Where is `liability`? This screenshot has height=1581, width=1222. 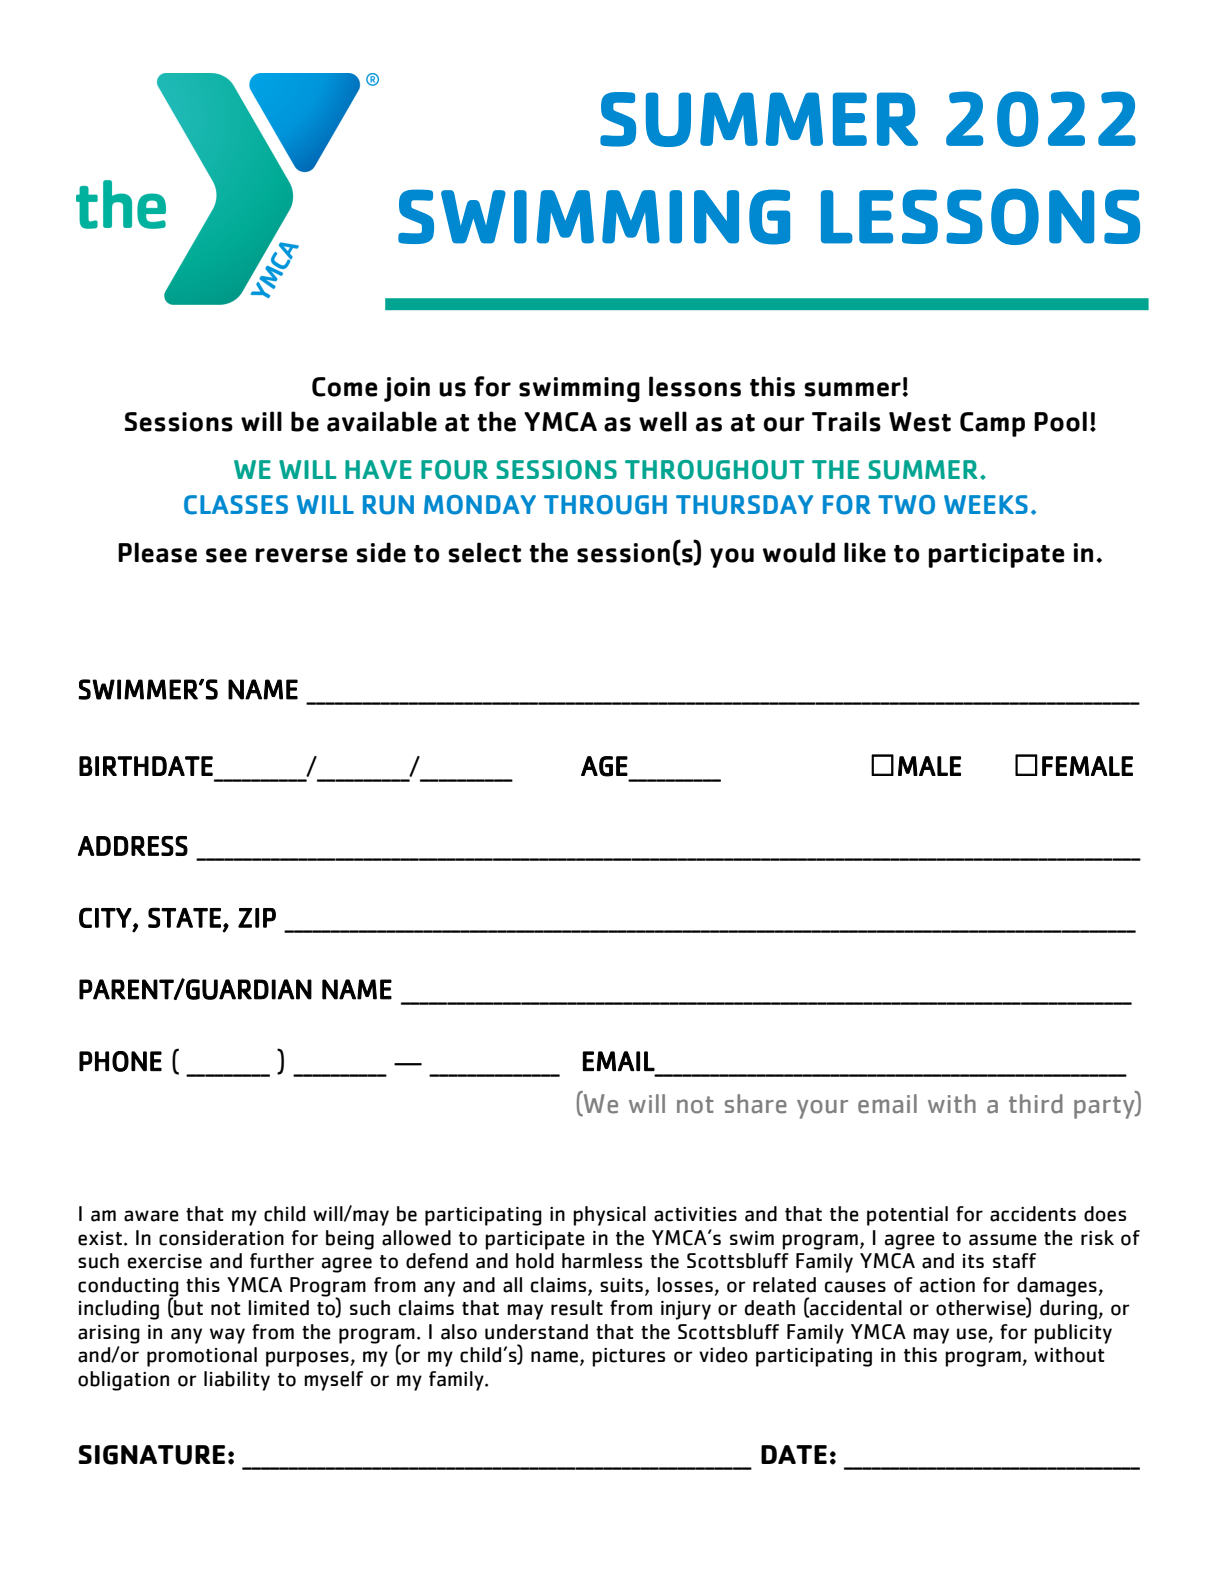
liability is located at coordinates (237, 1381).
